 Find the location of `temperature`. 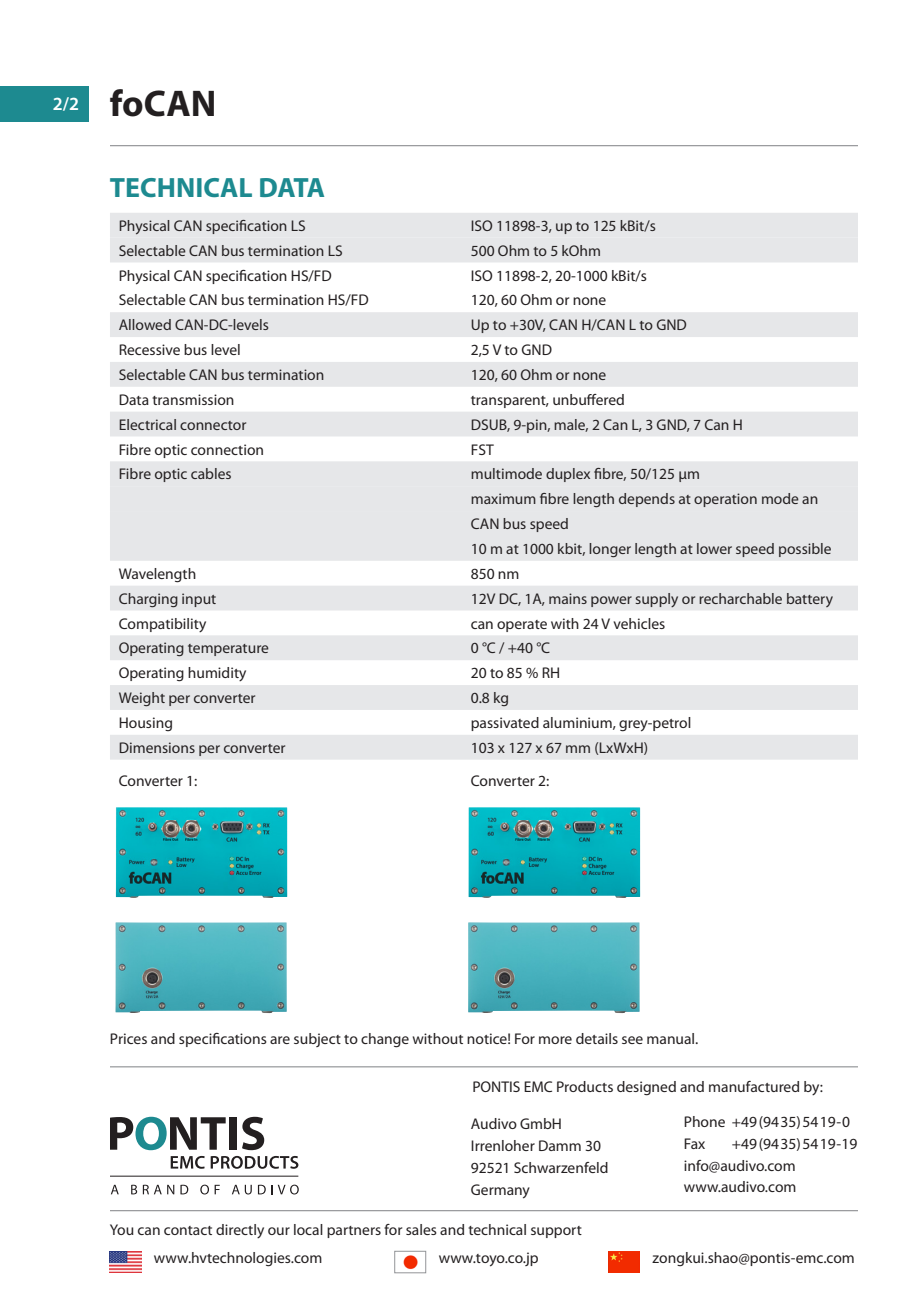

temperature is located at coordinates (228, 650).
